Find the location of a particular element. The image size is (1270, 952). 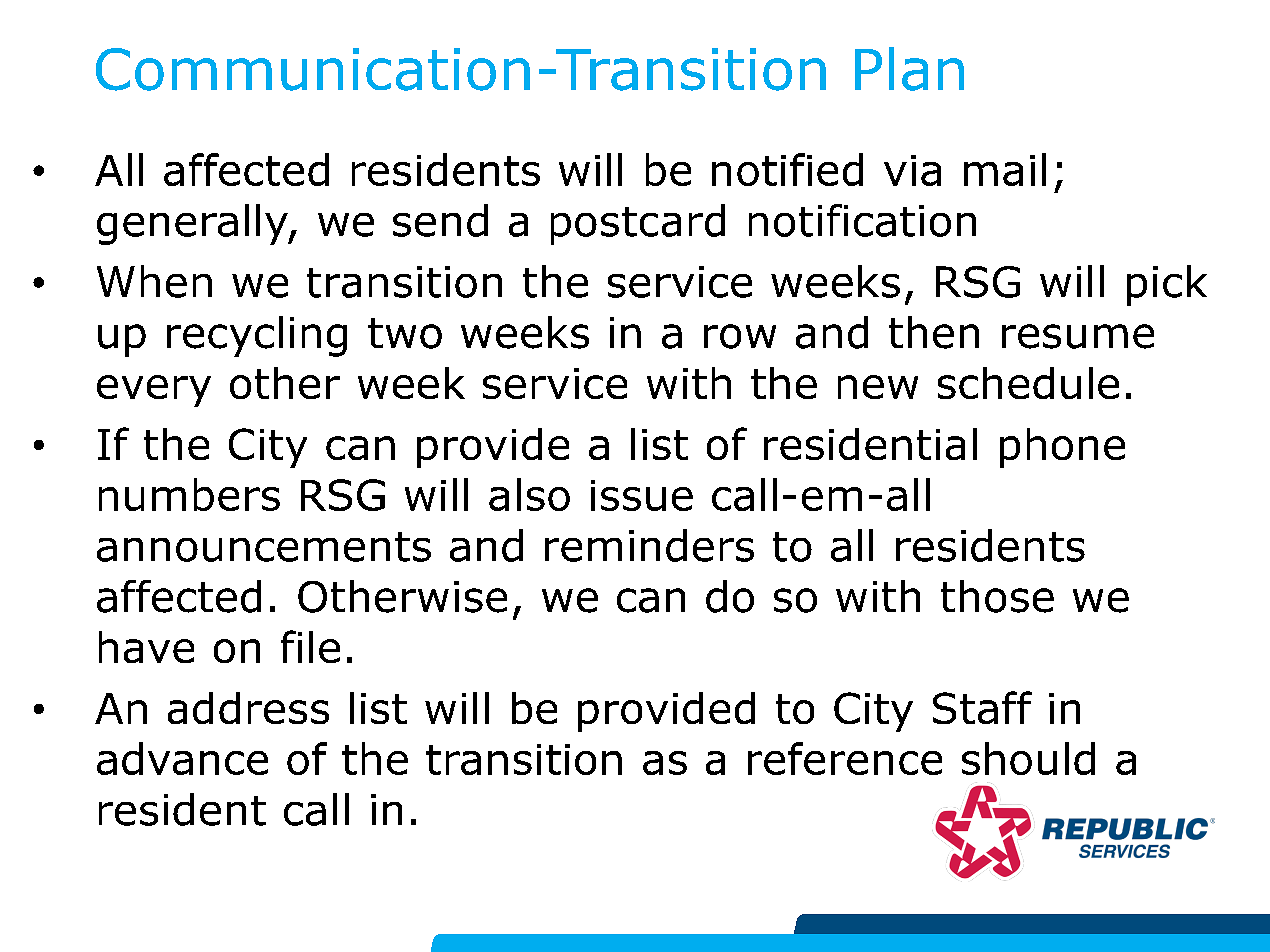

resume is located at coordinates (1078, 336).
